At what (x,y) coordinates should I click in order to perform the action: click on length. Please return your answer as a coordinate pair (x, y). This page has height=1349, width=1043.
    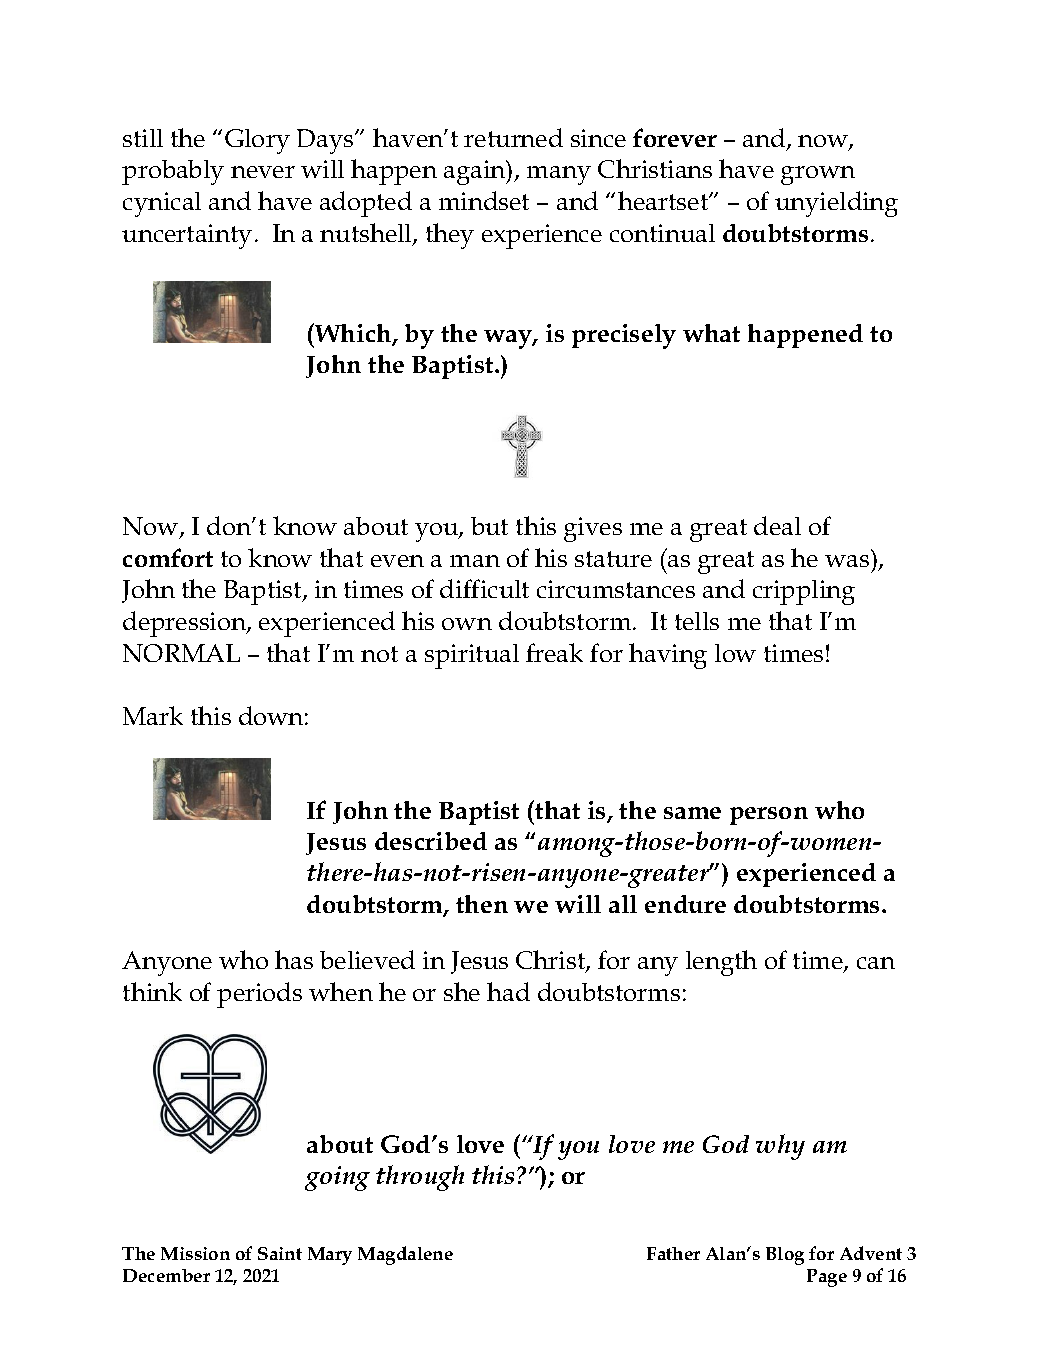
    Looking at the image, I should click on (721, 963).
